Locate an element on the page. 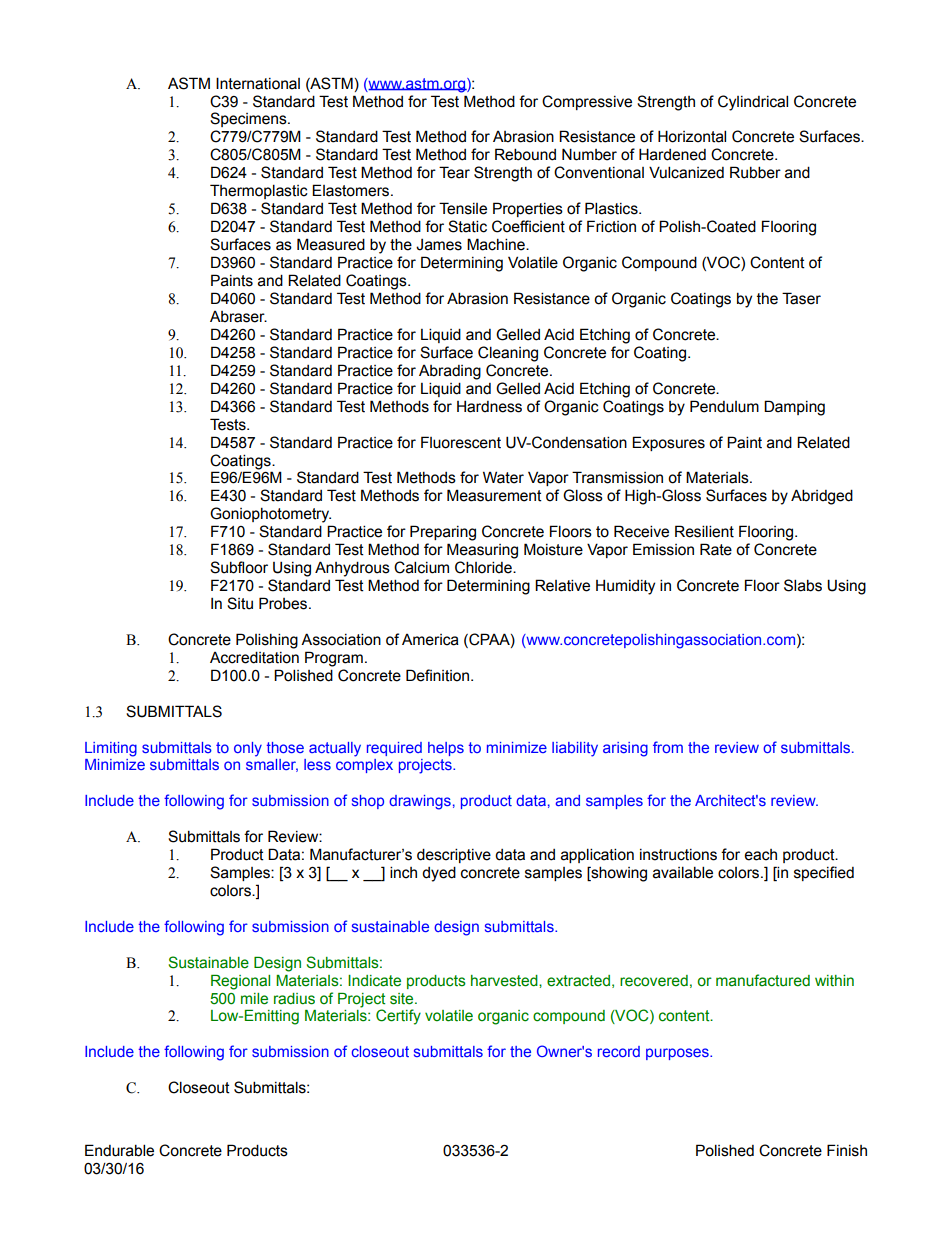 Image resolution: width=952 pixels, height=1233 pixels. Rebound is located at coordinates (525, 154).
